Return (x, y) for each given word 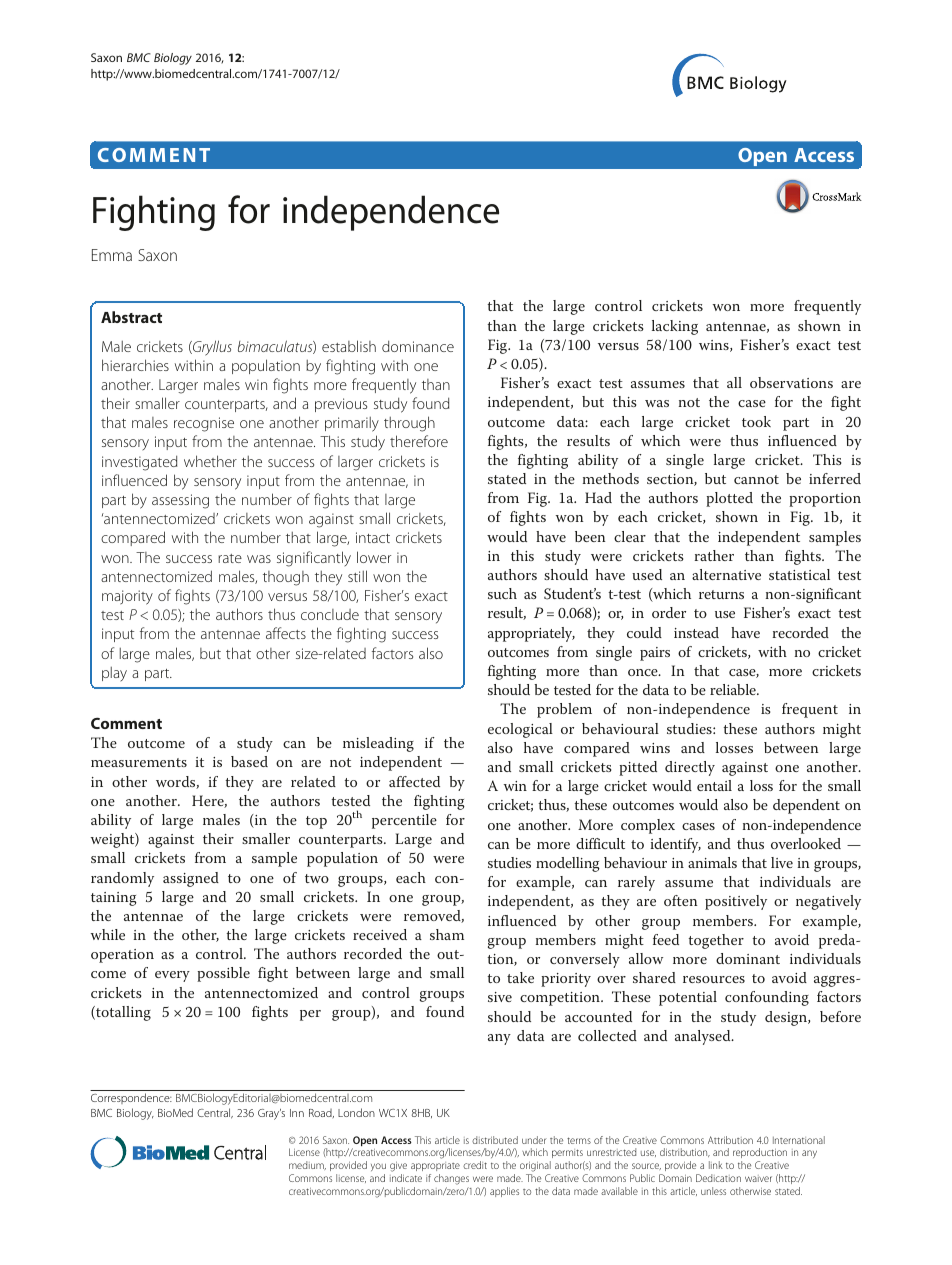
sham (447, 934)
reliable (734, 689)
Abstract (131, 317)
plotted (729, 499)
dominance (418, 346)
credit (475, 1165)
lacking (675, 327)
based (249, 761)
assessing (180, 501)
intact (373, 537)
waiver (758, 1178)
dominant (748, 958)
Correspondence (131, 1098)
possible (223, 974)
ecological (520, 730)
